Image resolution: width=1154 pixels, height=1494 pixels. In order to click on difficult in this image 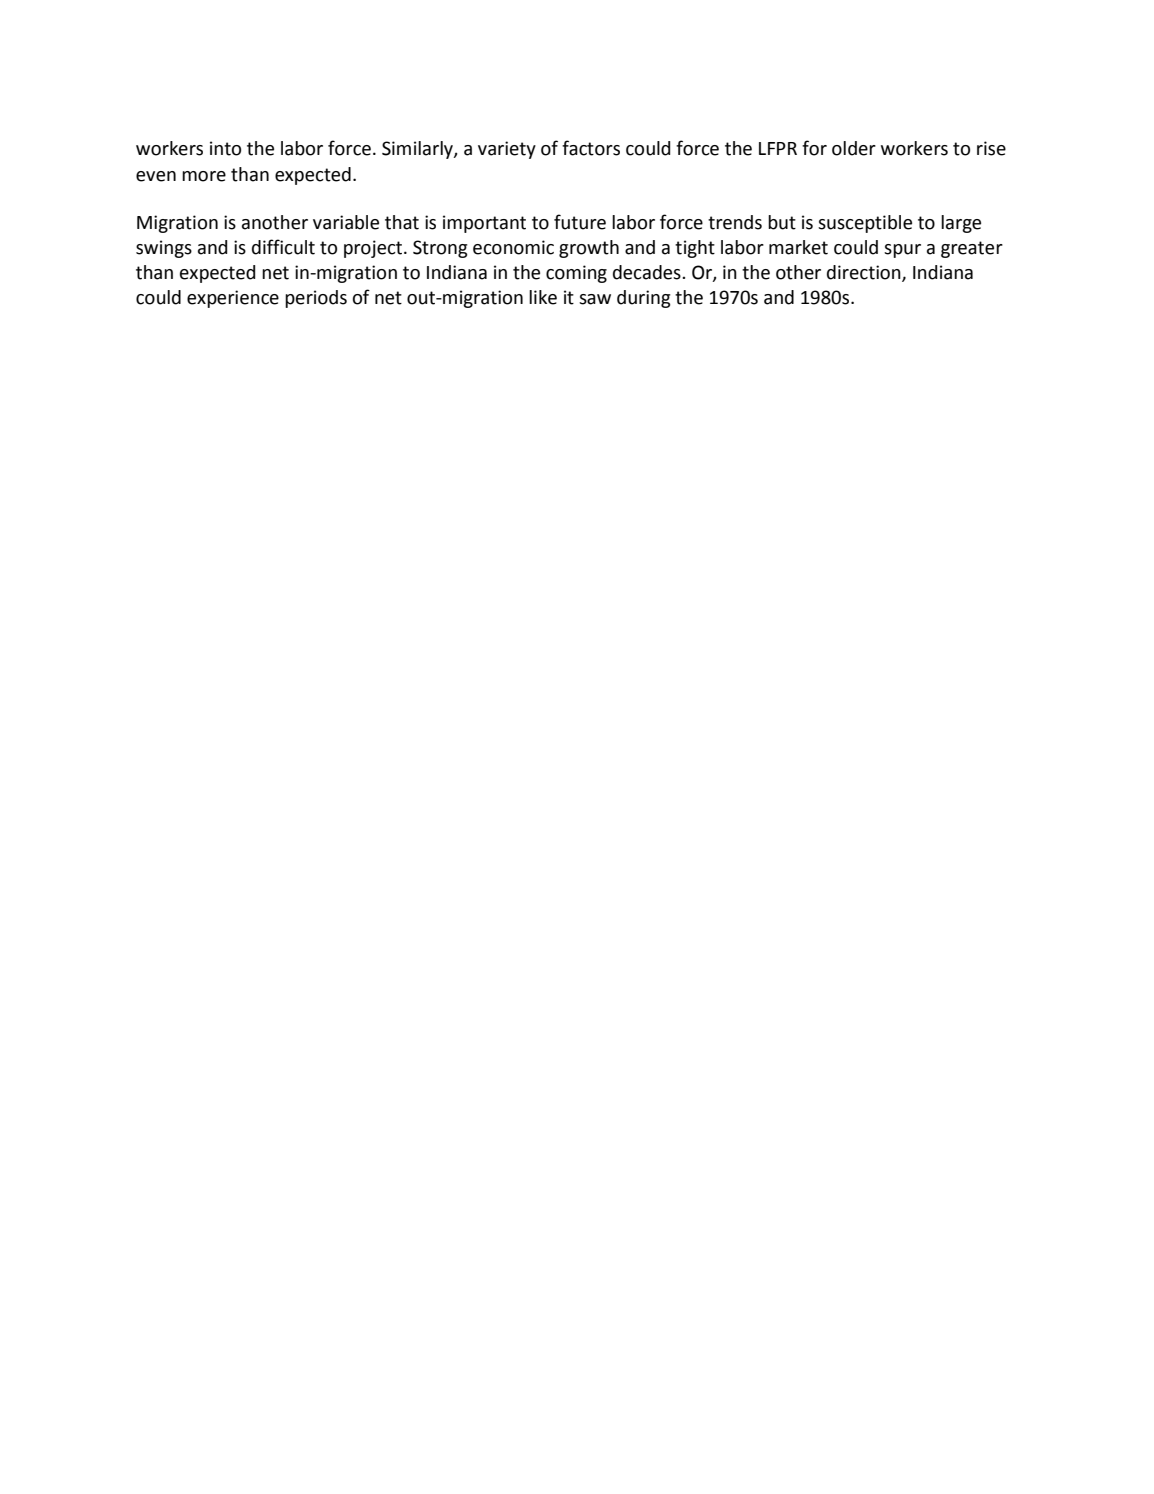, I will do `click(283, 247)`.
